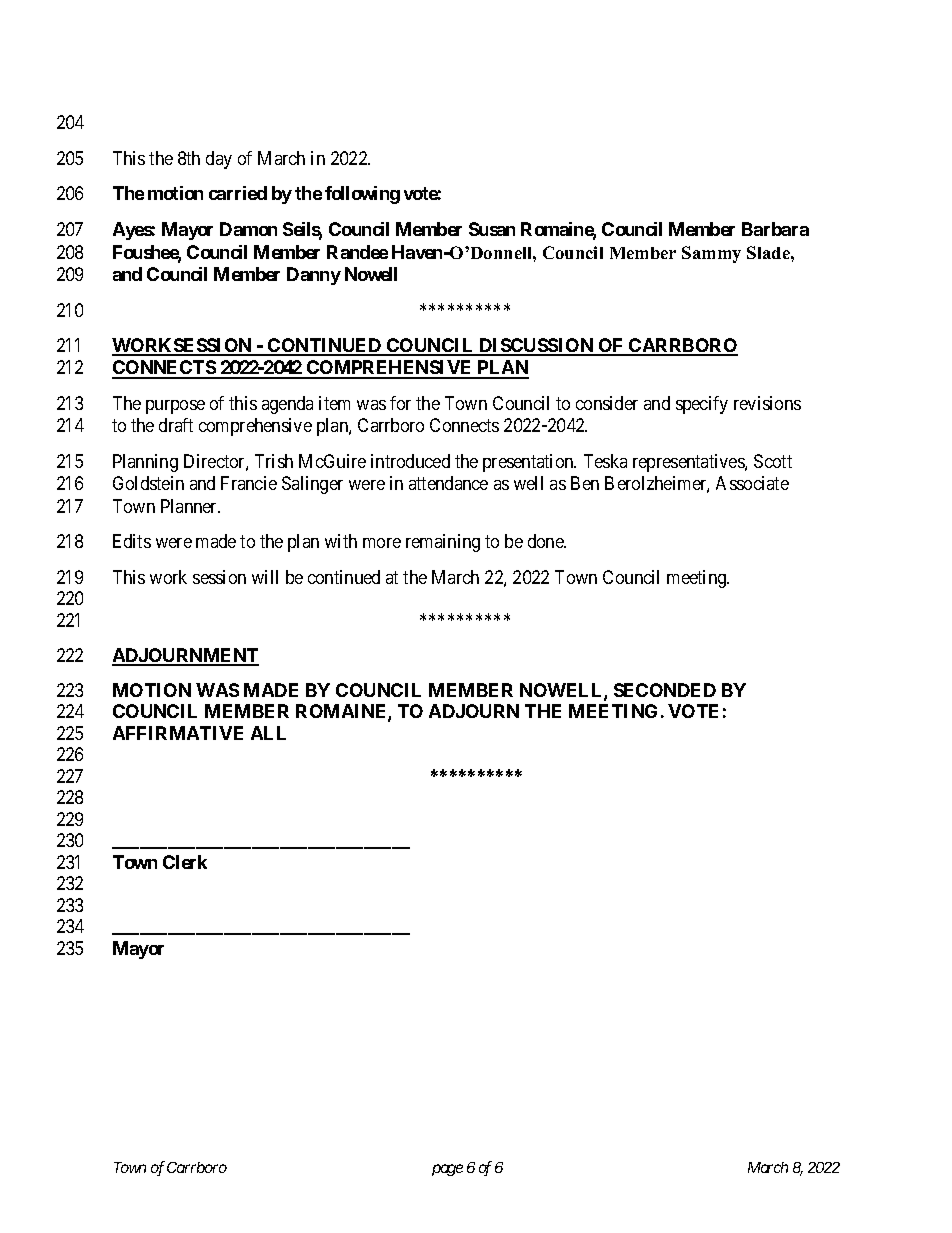  What do you see at coordinates (448, 483) in the screenshot?
I see `attendance` at bounding box center [448, 483].
